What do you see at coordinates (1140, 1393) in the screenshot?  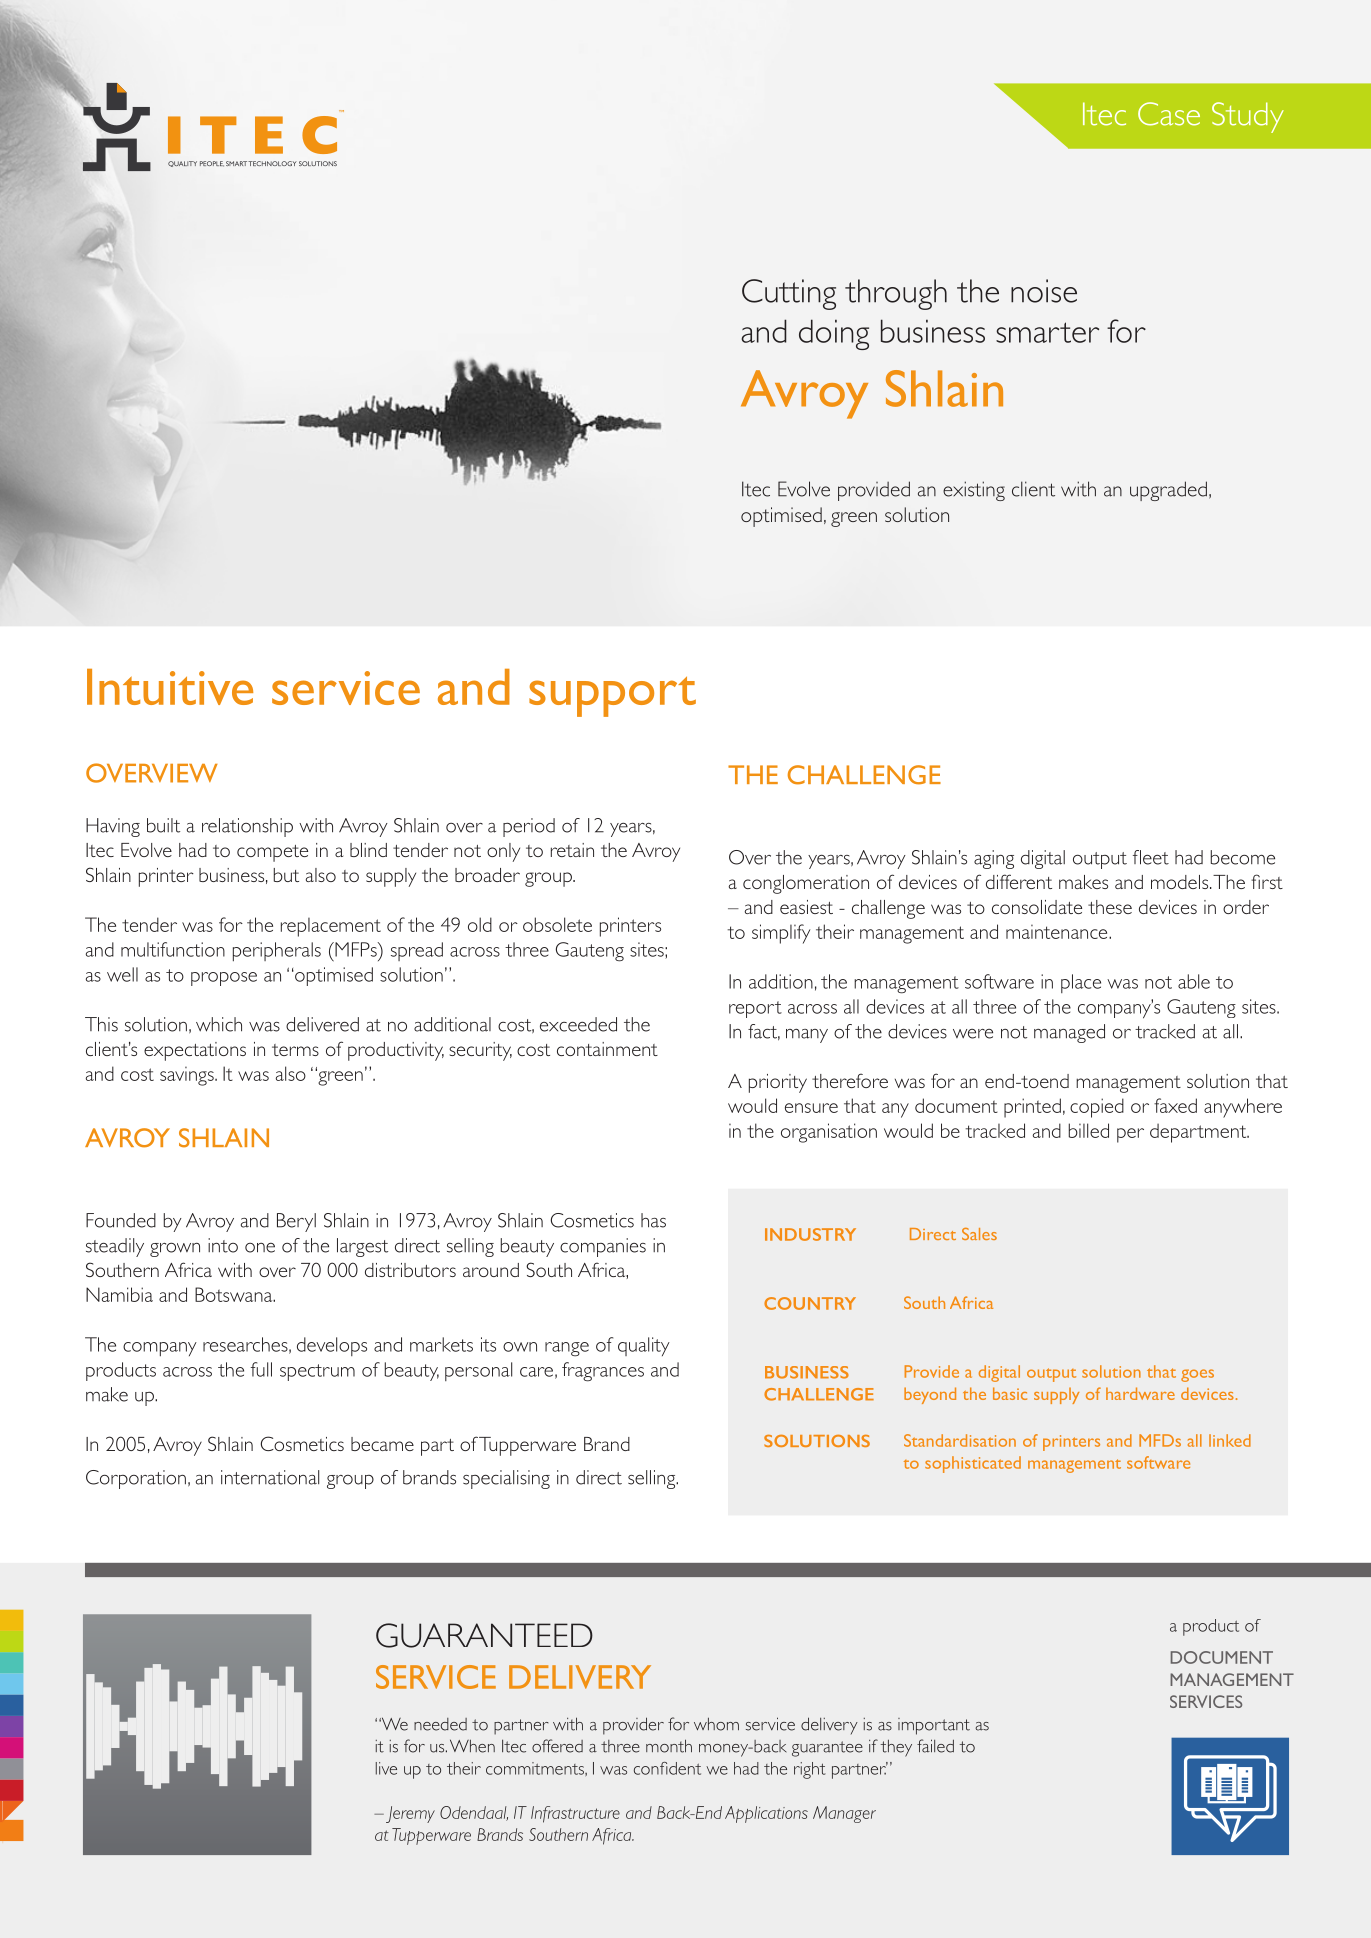 I see `hardware` at bounding box center [1140, 1393].
